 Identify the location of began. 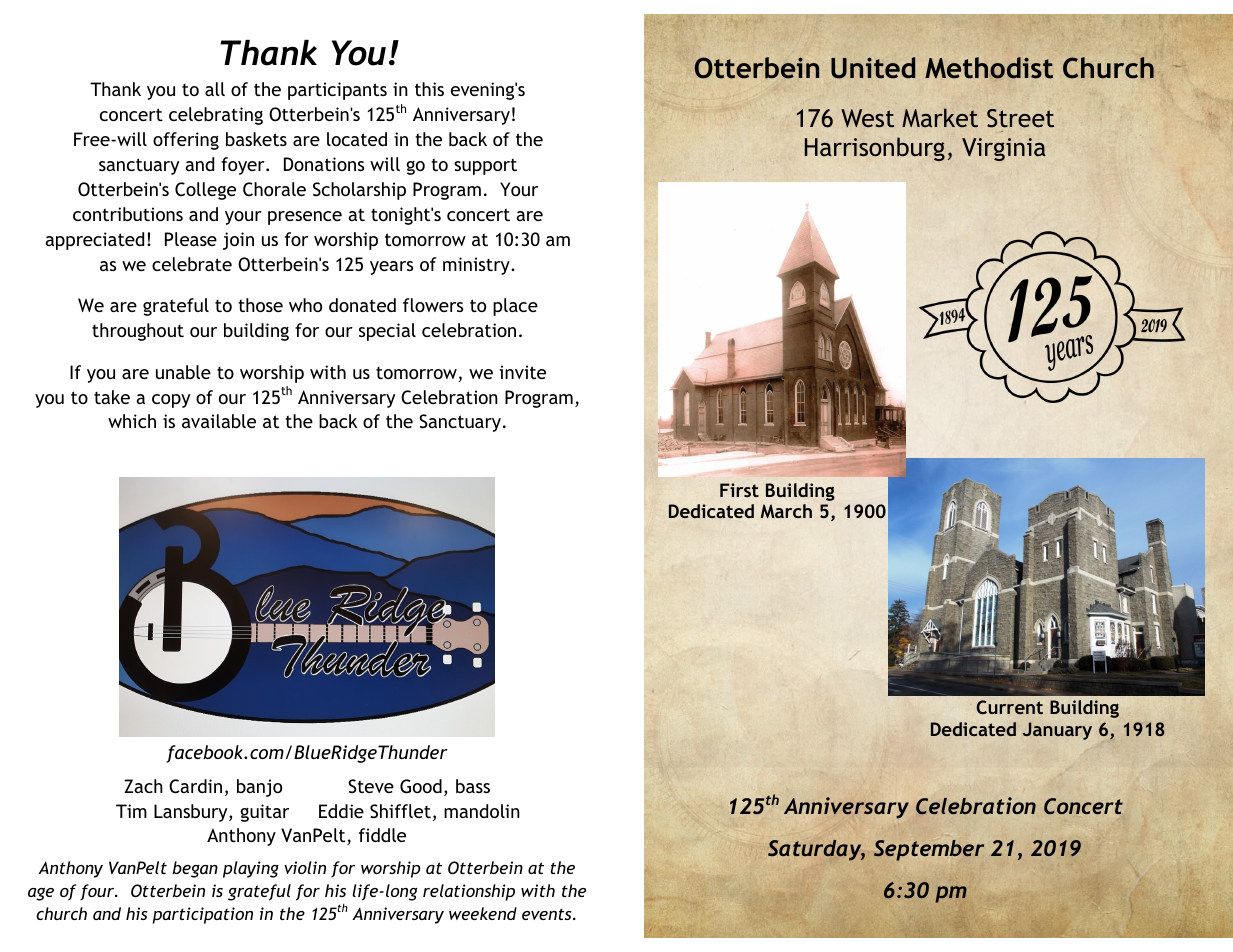
(195, 869).
